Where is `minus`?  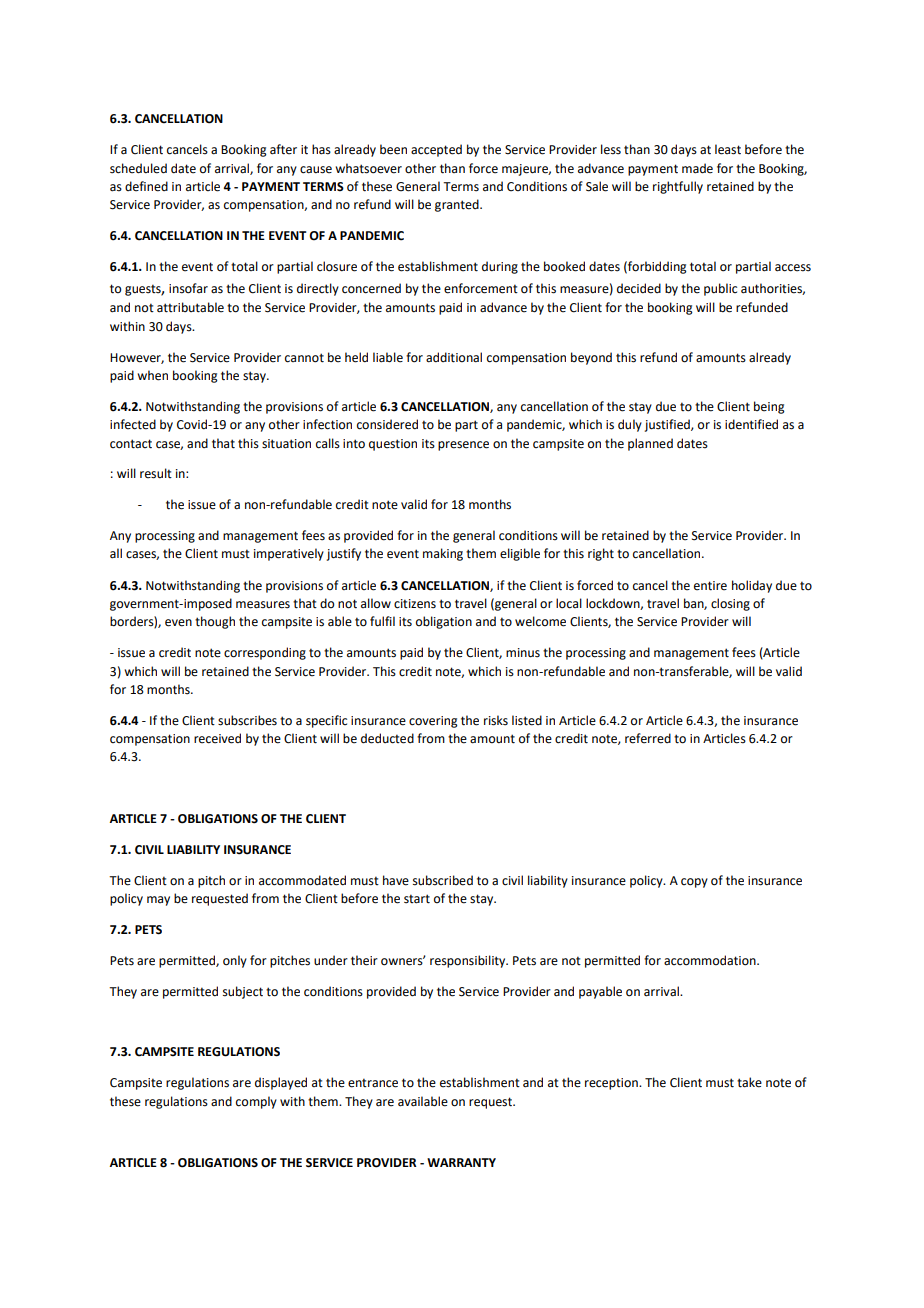 minus is located at coordinates (523, 653).
